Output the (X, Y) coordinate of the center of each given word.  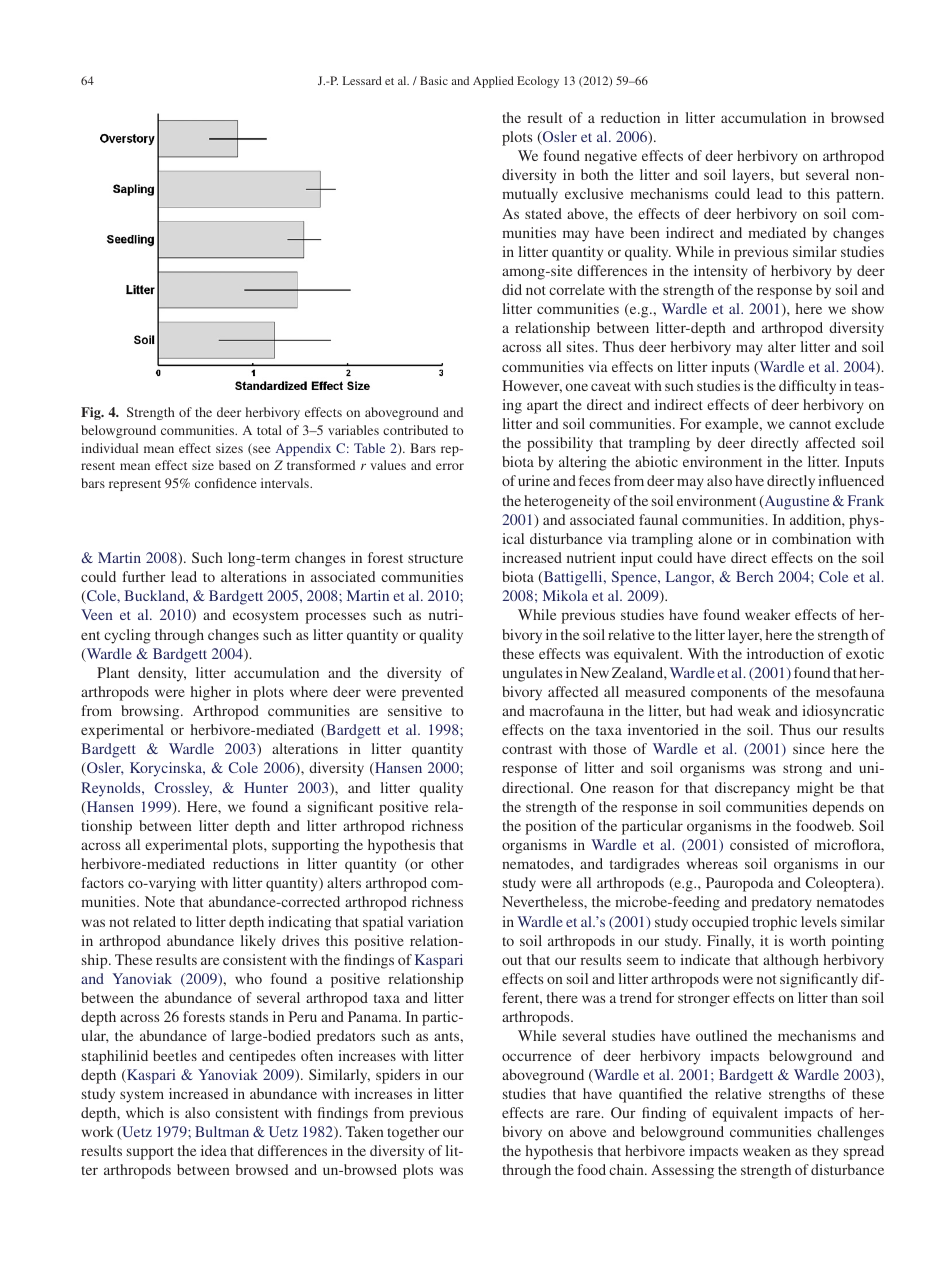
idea (214, 1150)
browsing (151, 712)
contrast (527, 749)
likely (258, 942)
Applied (493, 82)
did (512, 289)
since (809, 748)
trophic (775, 923)
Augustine (795, 502)
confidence (225, 483)
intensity (721, 272)
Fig (92, 413)
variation (435, 921)
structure (435, 558)
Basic (434, 80)
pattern (859, 196)
